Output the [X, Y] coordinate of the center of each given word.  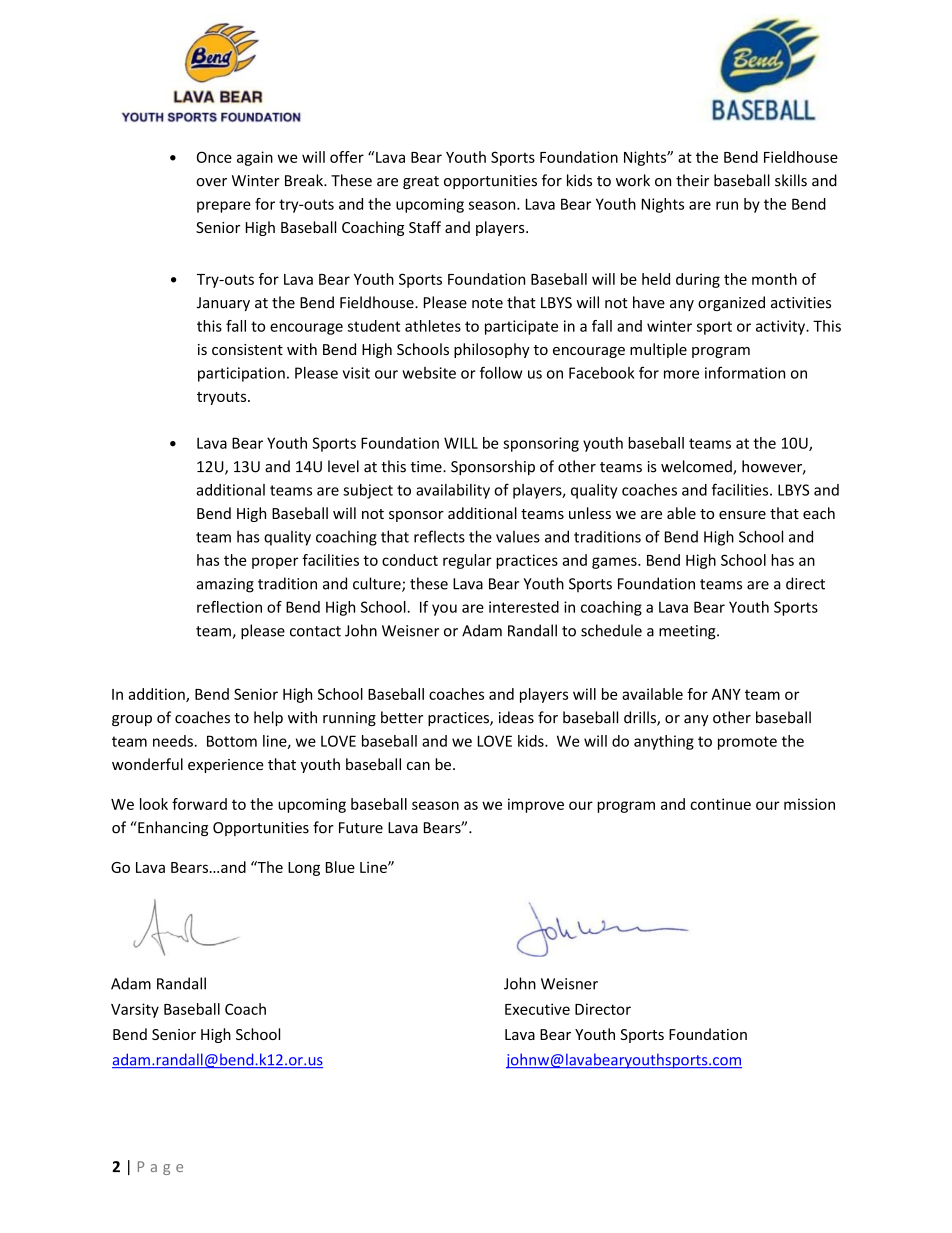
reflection [229, 607]
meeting [688, 632]
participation [241, 374]
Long [304, 869]
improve [536, 805]
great [421, 182]
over [211, 182]
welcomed [697, 467]
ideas [516, 717]
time [427, 467]
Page [160, 1168]
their [692, 180]
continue [720, 804]
